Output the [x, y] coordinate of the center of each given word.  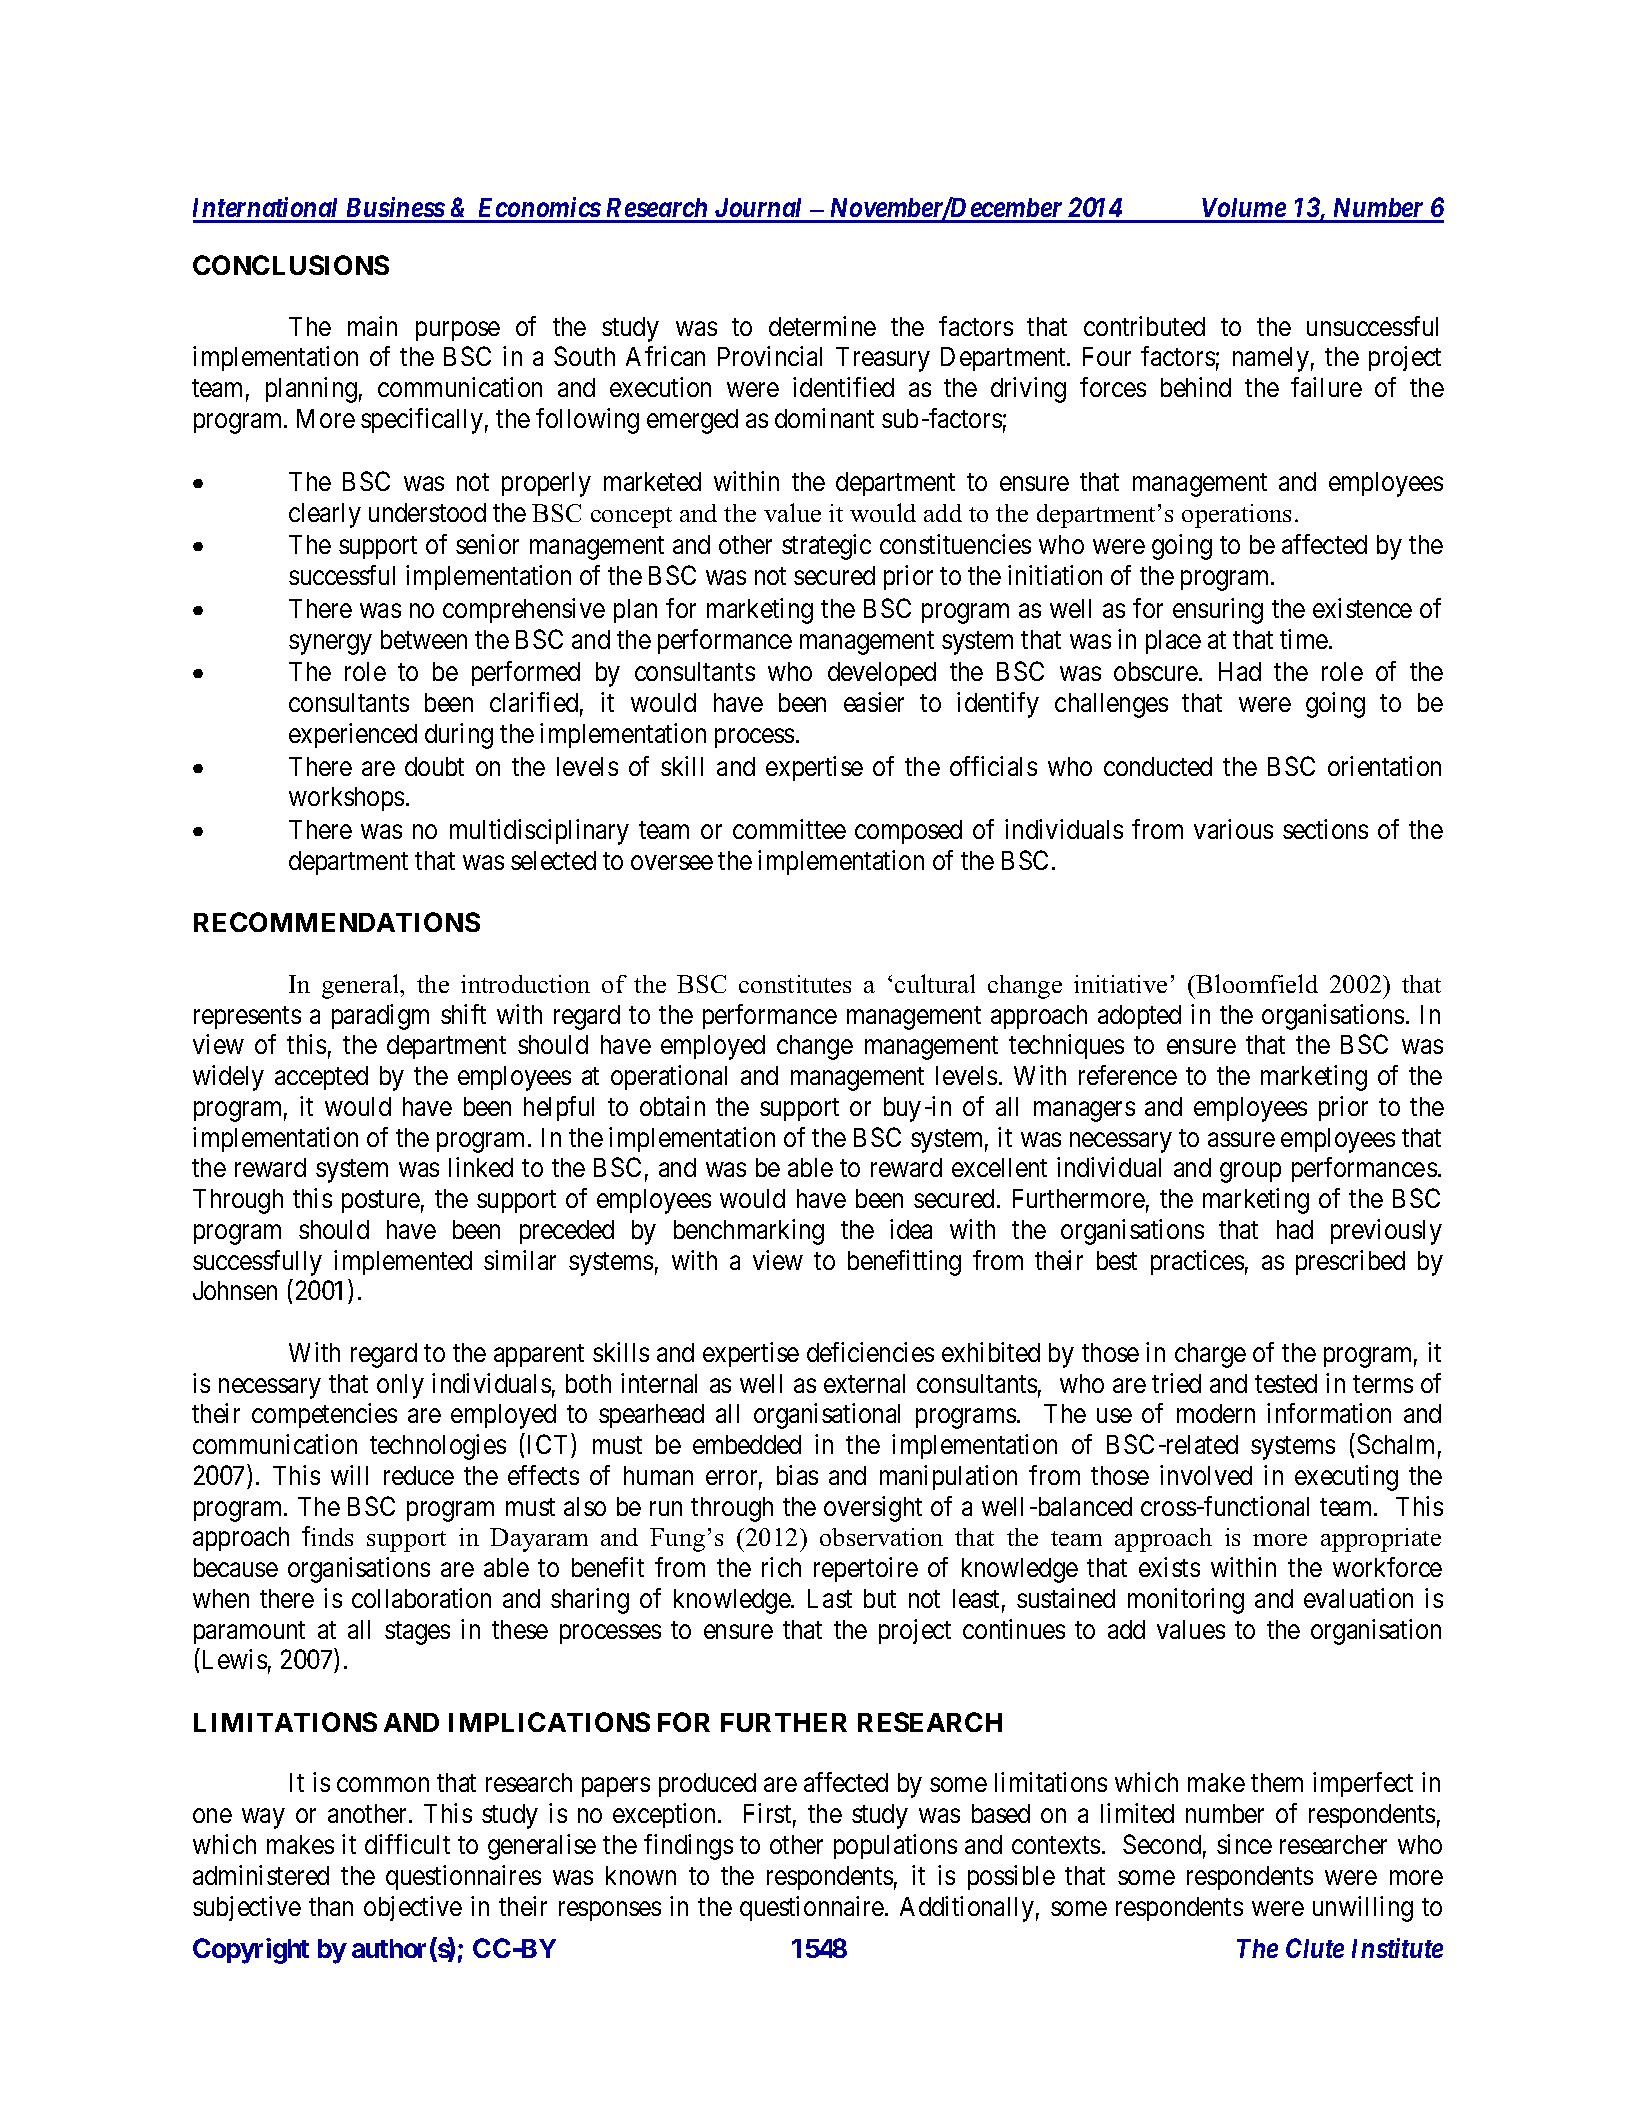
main [372, 326]
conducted [1158, 766]
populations [895, 1846]
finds [327, 1536]
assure [1241, 1139]
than [331, 1906]
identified [843, 387]
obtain [672, 1106]
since [1244, 1844]
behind [1196, 387]
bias [797, 1475]
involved [1206, 1475]
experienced [353, 735]
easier [874, 702]
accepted [321, 1078]
